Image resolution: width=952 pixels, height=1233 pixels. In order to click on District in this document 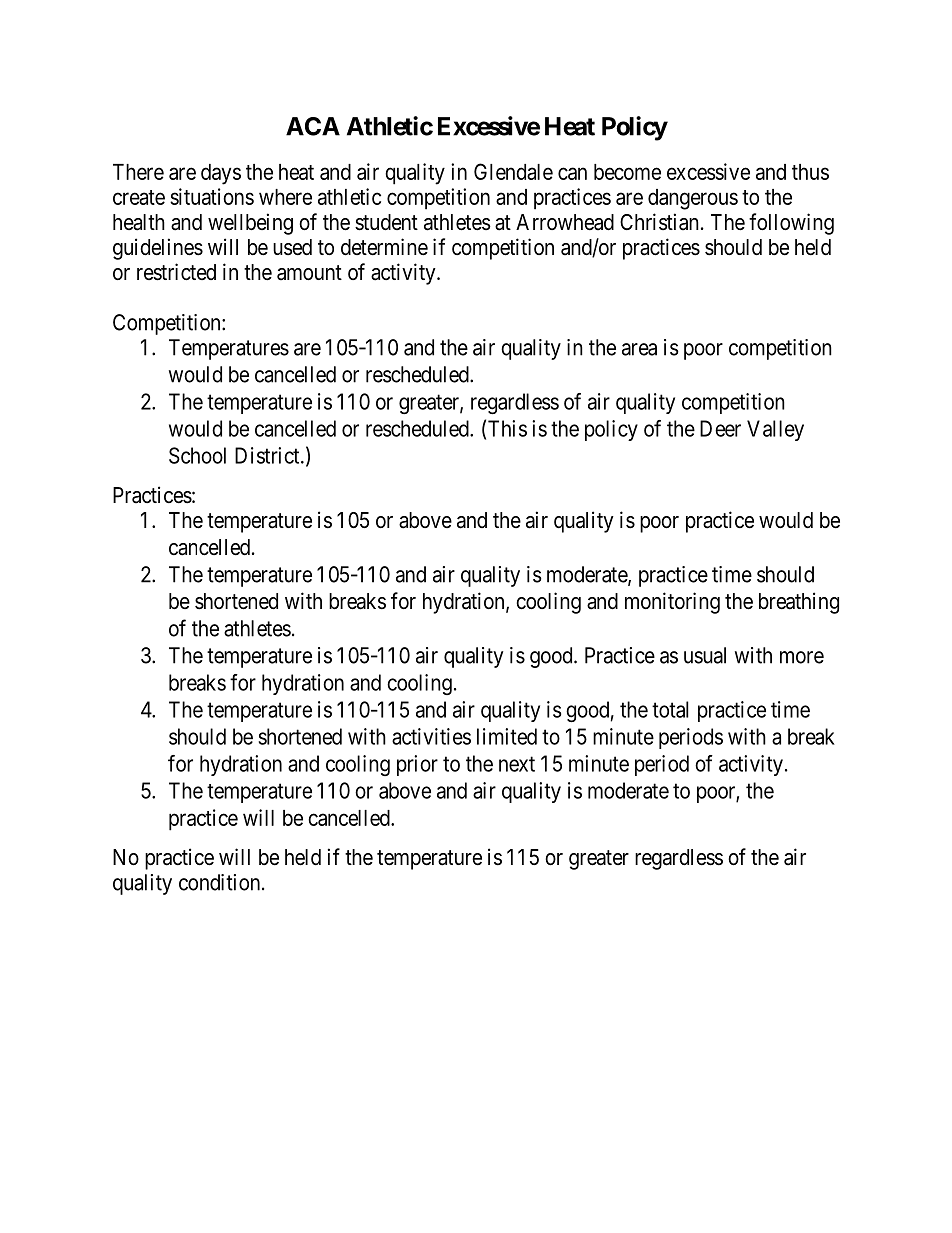, I will do `click(268, 455)`.
